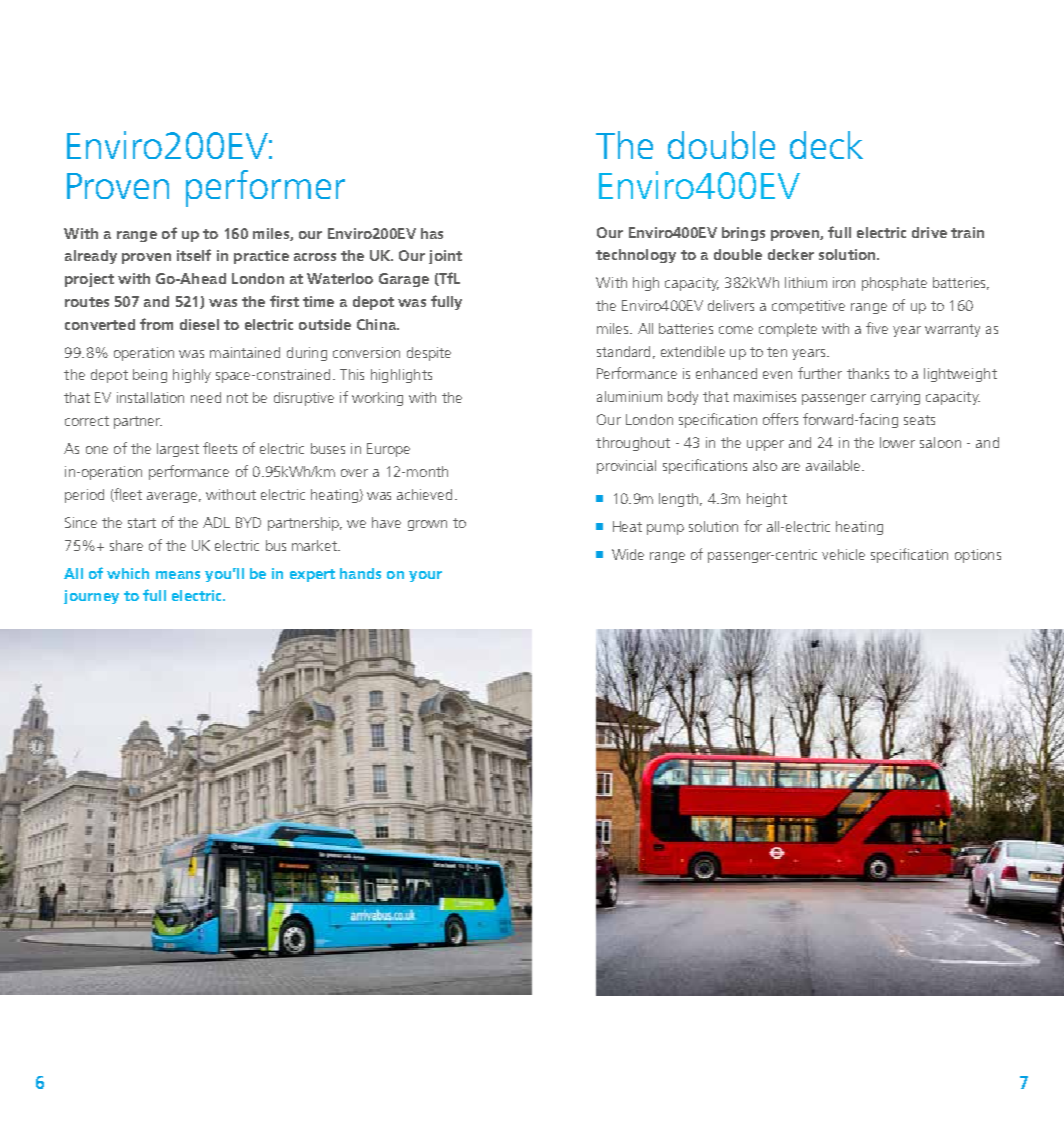 Image resolution: width=1064 pixels, height=1129 pixels. I want to click on achieved, so click(424, 494).
